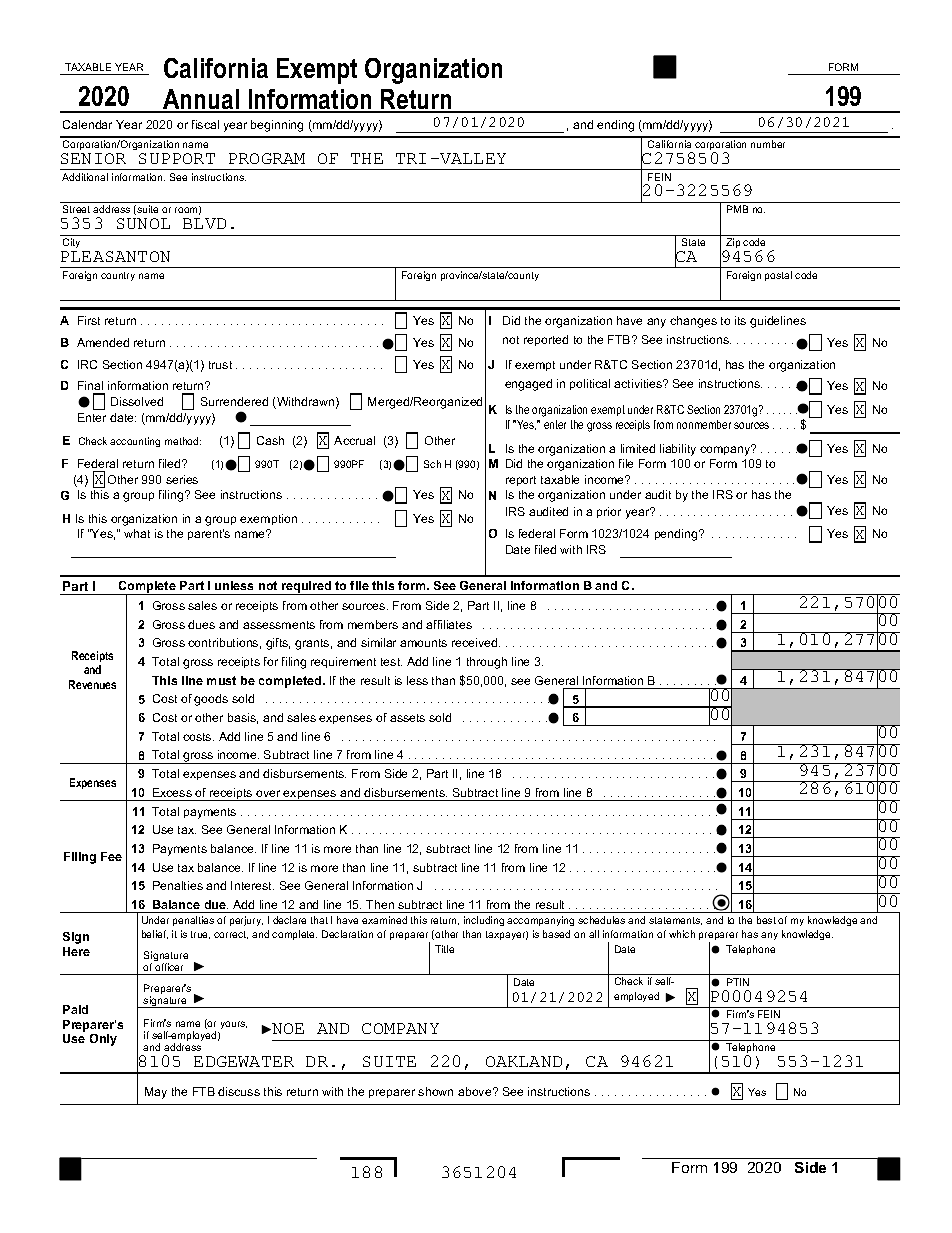  Describe the element at coordinates (177, 158) in the image. I see `SUPPORT` at that location.
